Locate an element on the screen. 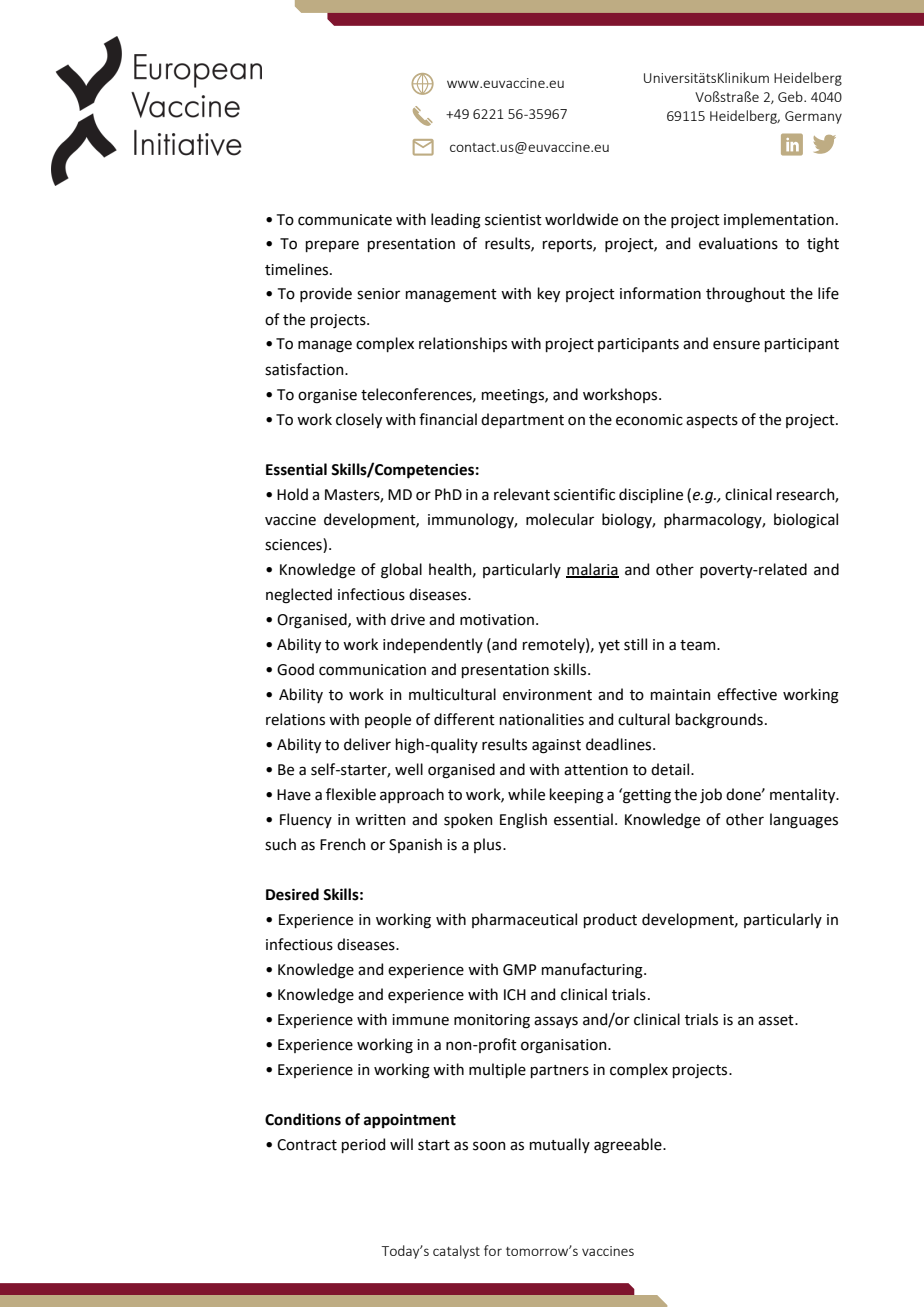  communicate is located at coordinates (345, 220).
